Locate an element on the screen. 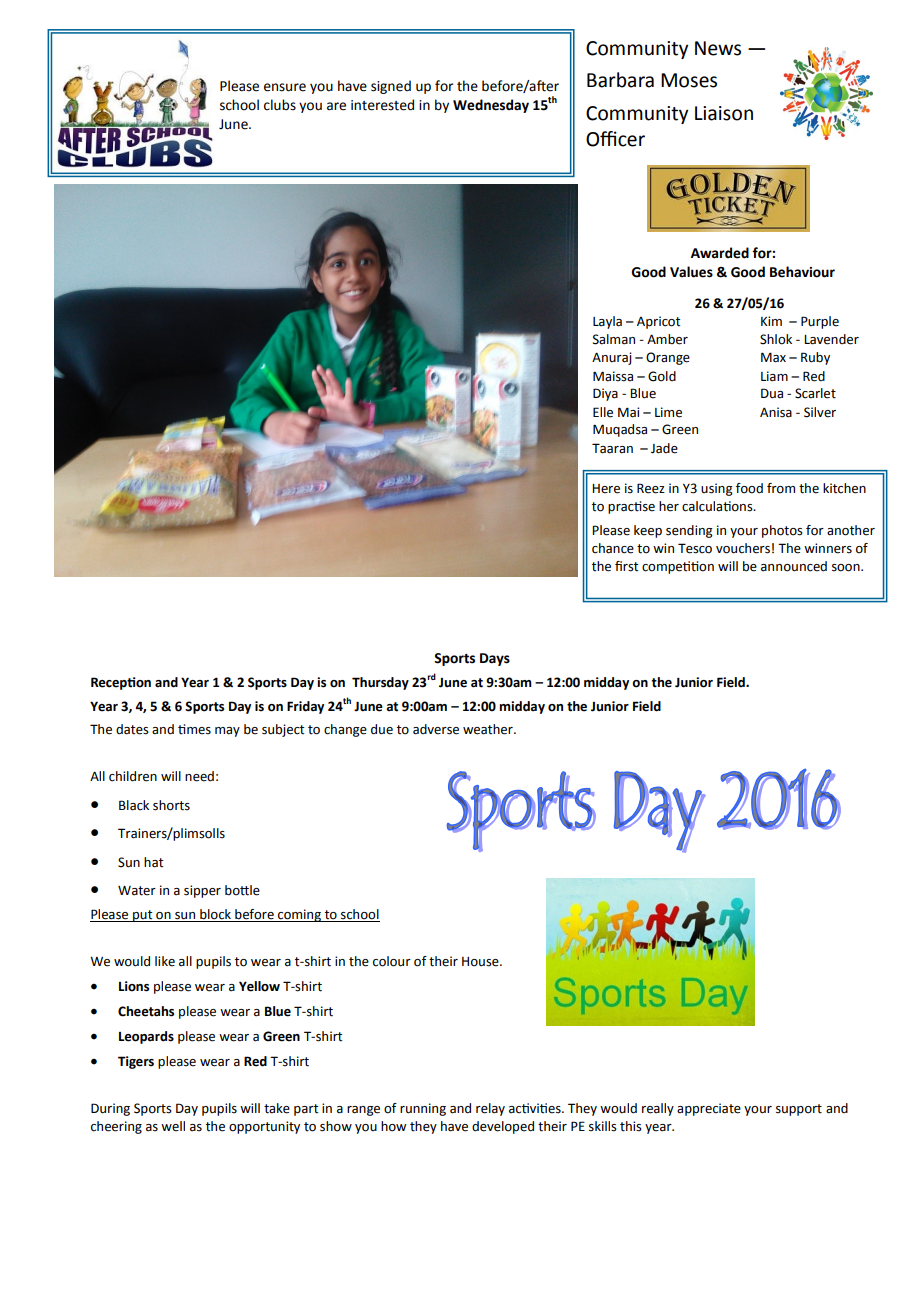  Liaison is located at coordinates (724, 113).
